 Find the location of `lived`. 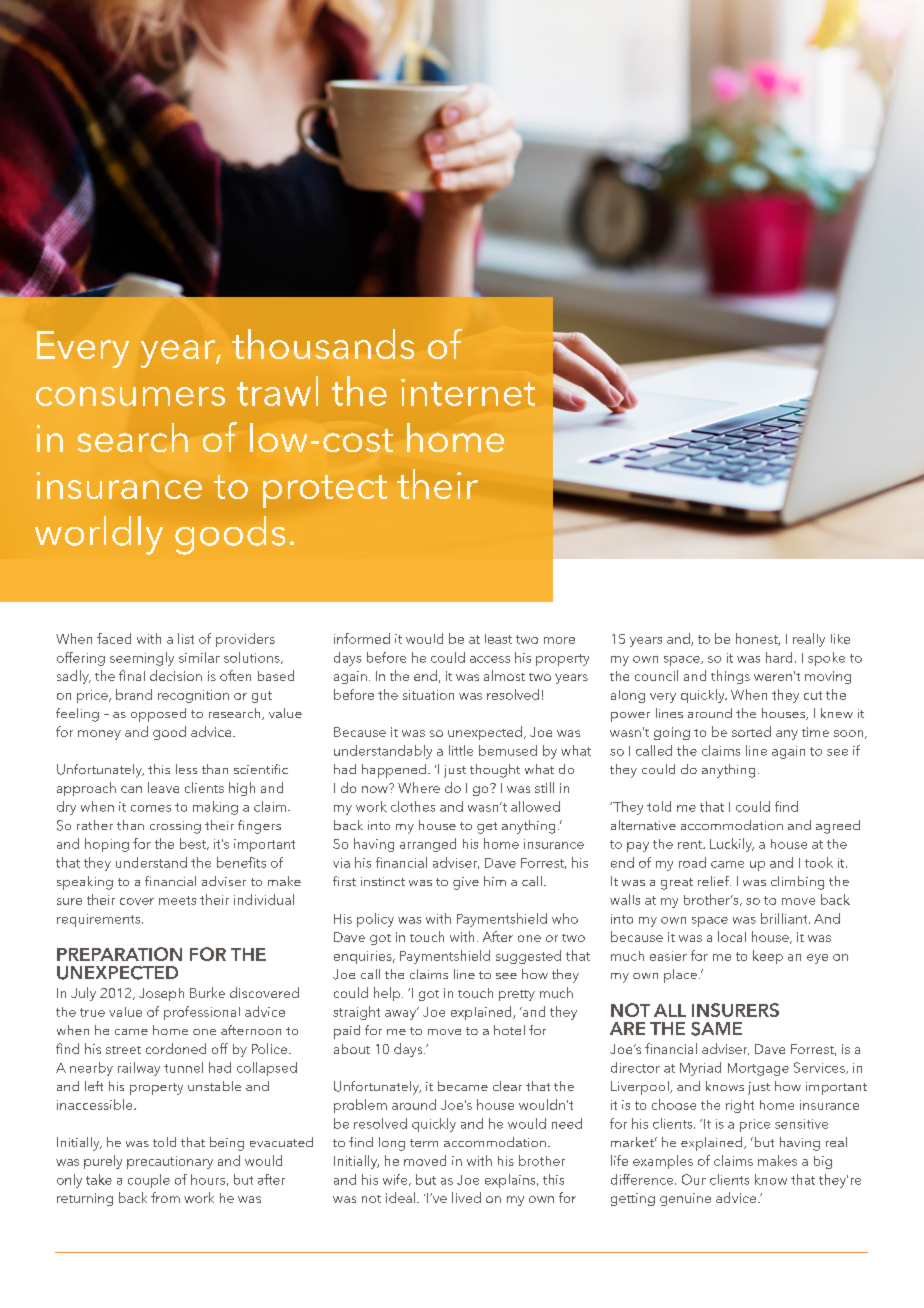

lived is located at coordinates (466, 1197).
